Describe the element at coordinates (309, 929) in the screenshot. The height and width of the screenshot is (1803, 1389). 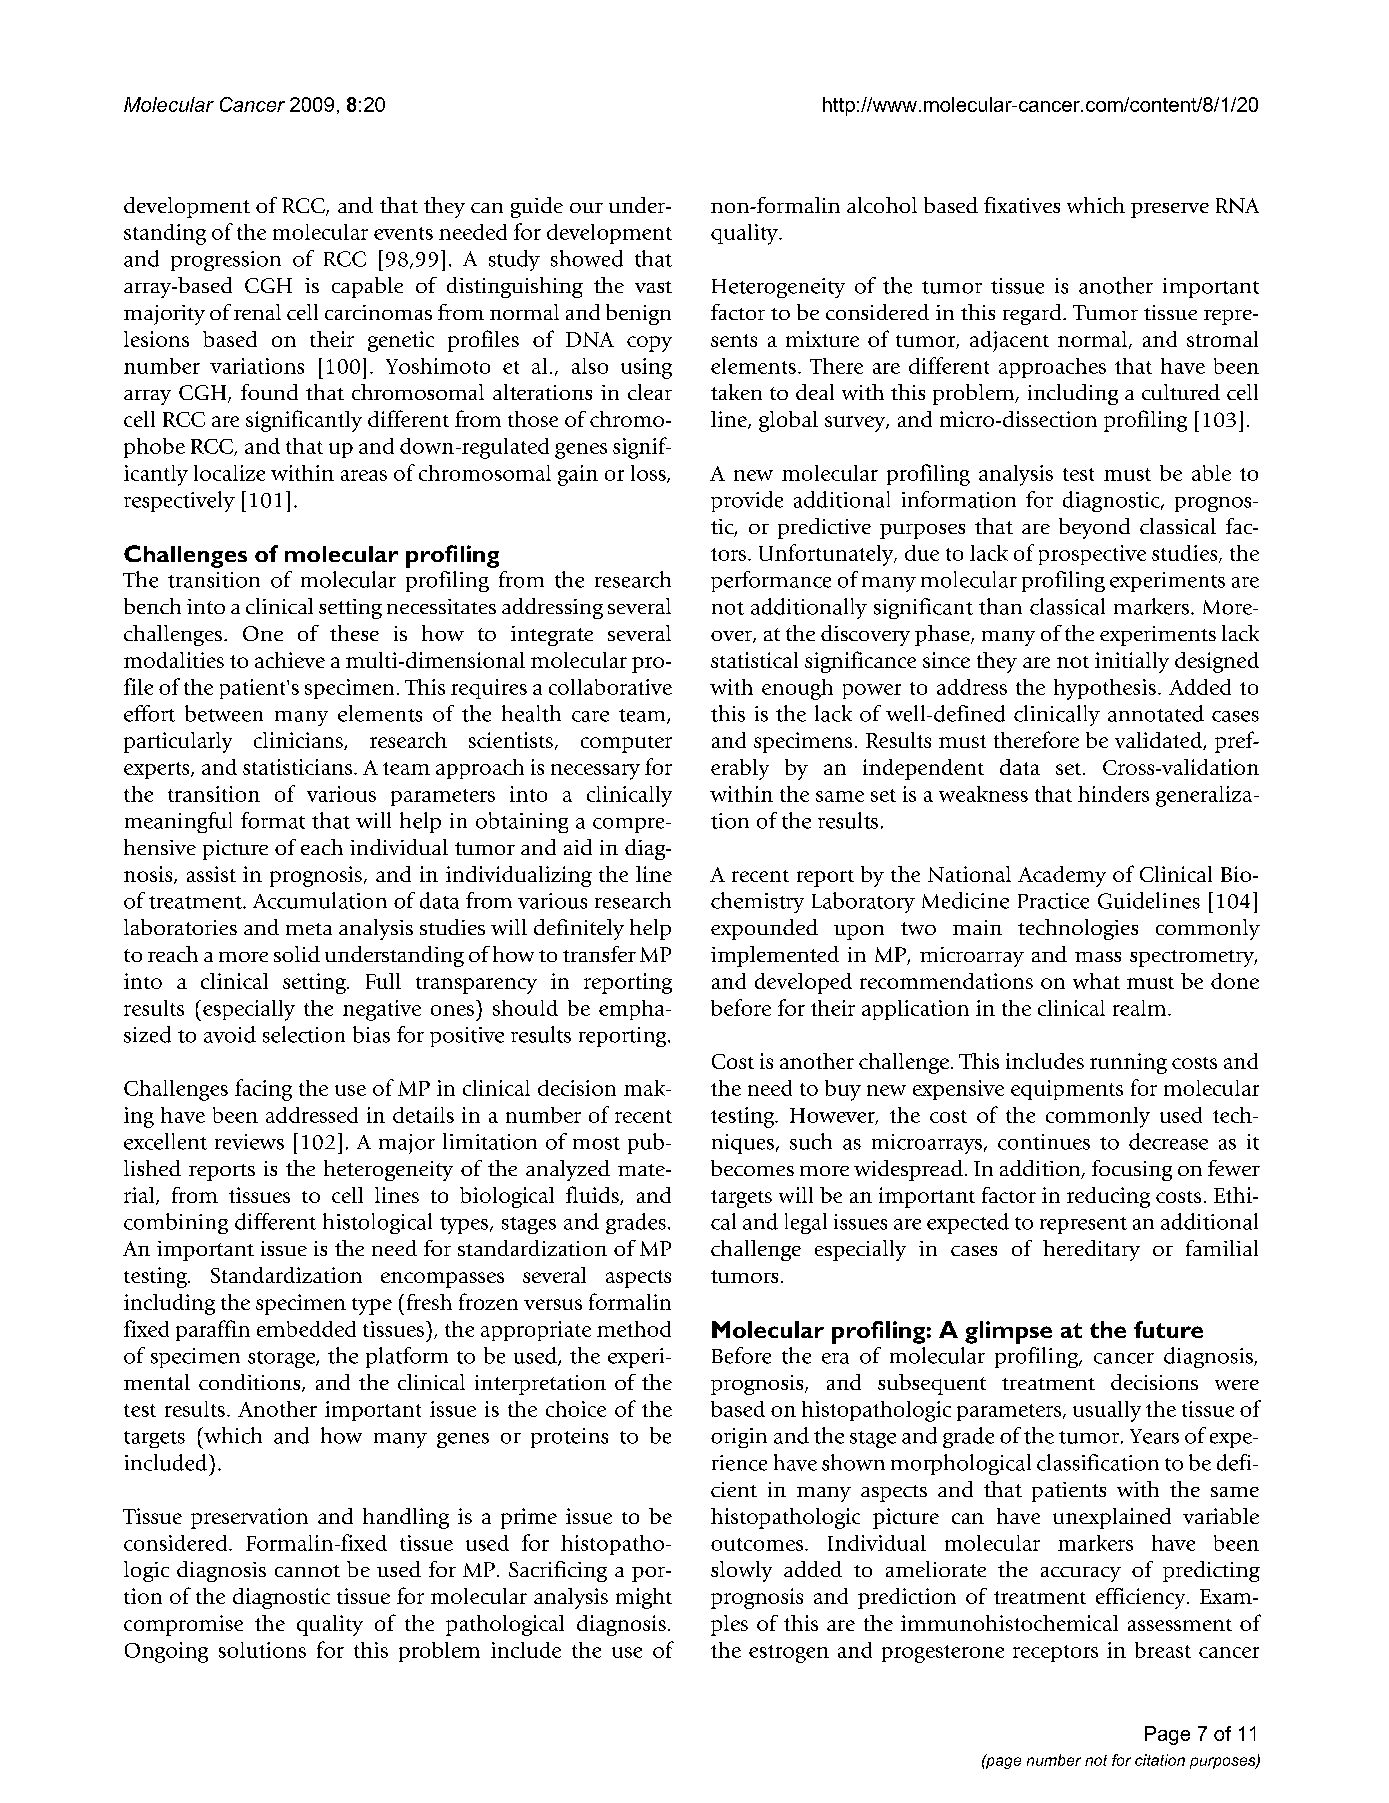
I see `meta` at that location.
